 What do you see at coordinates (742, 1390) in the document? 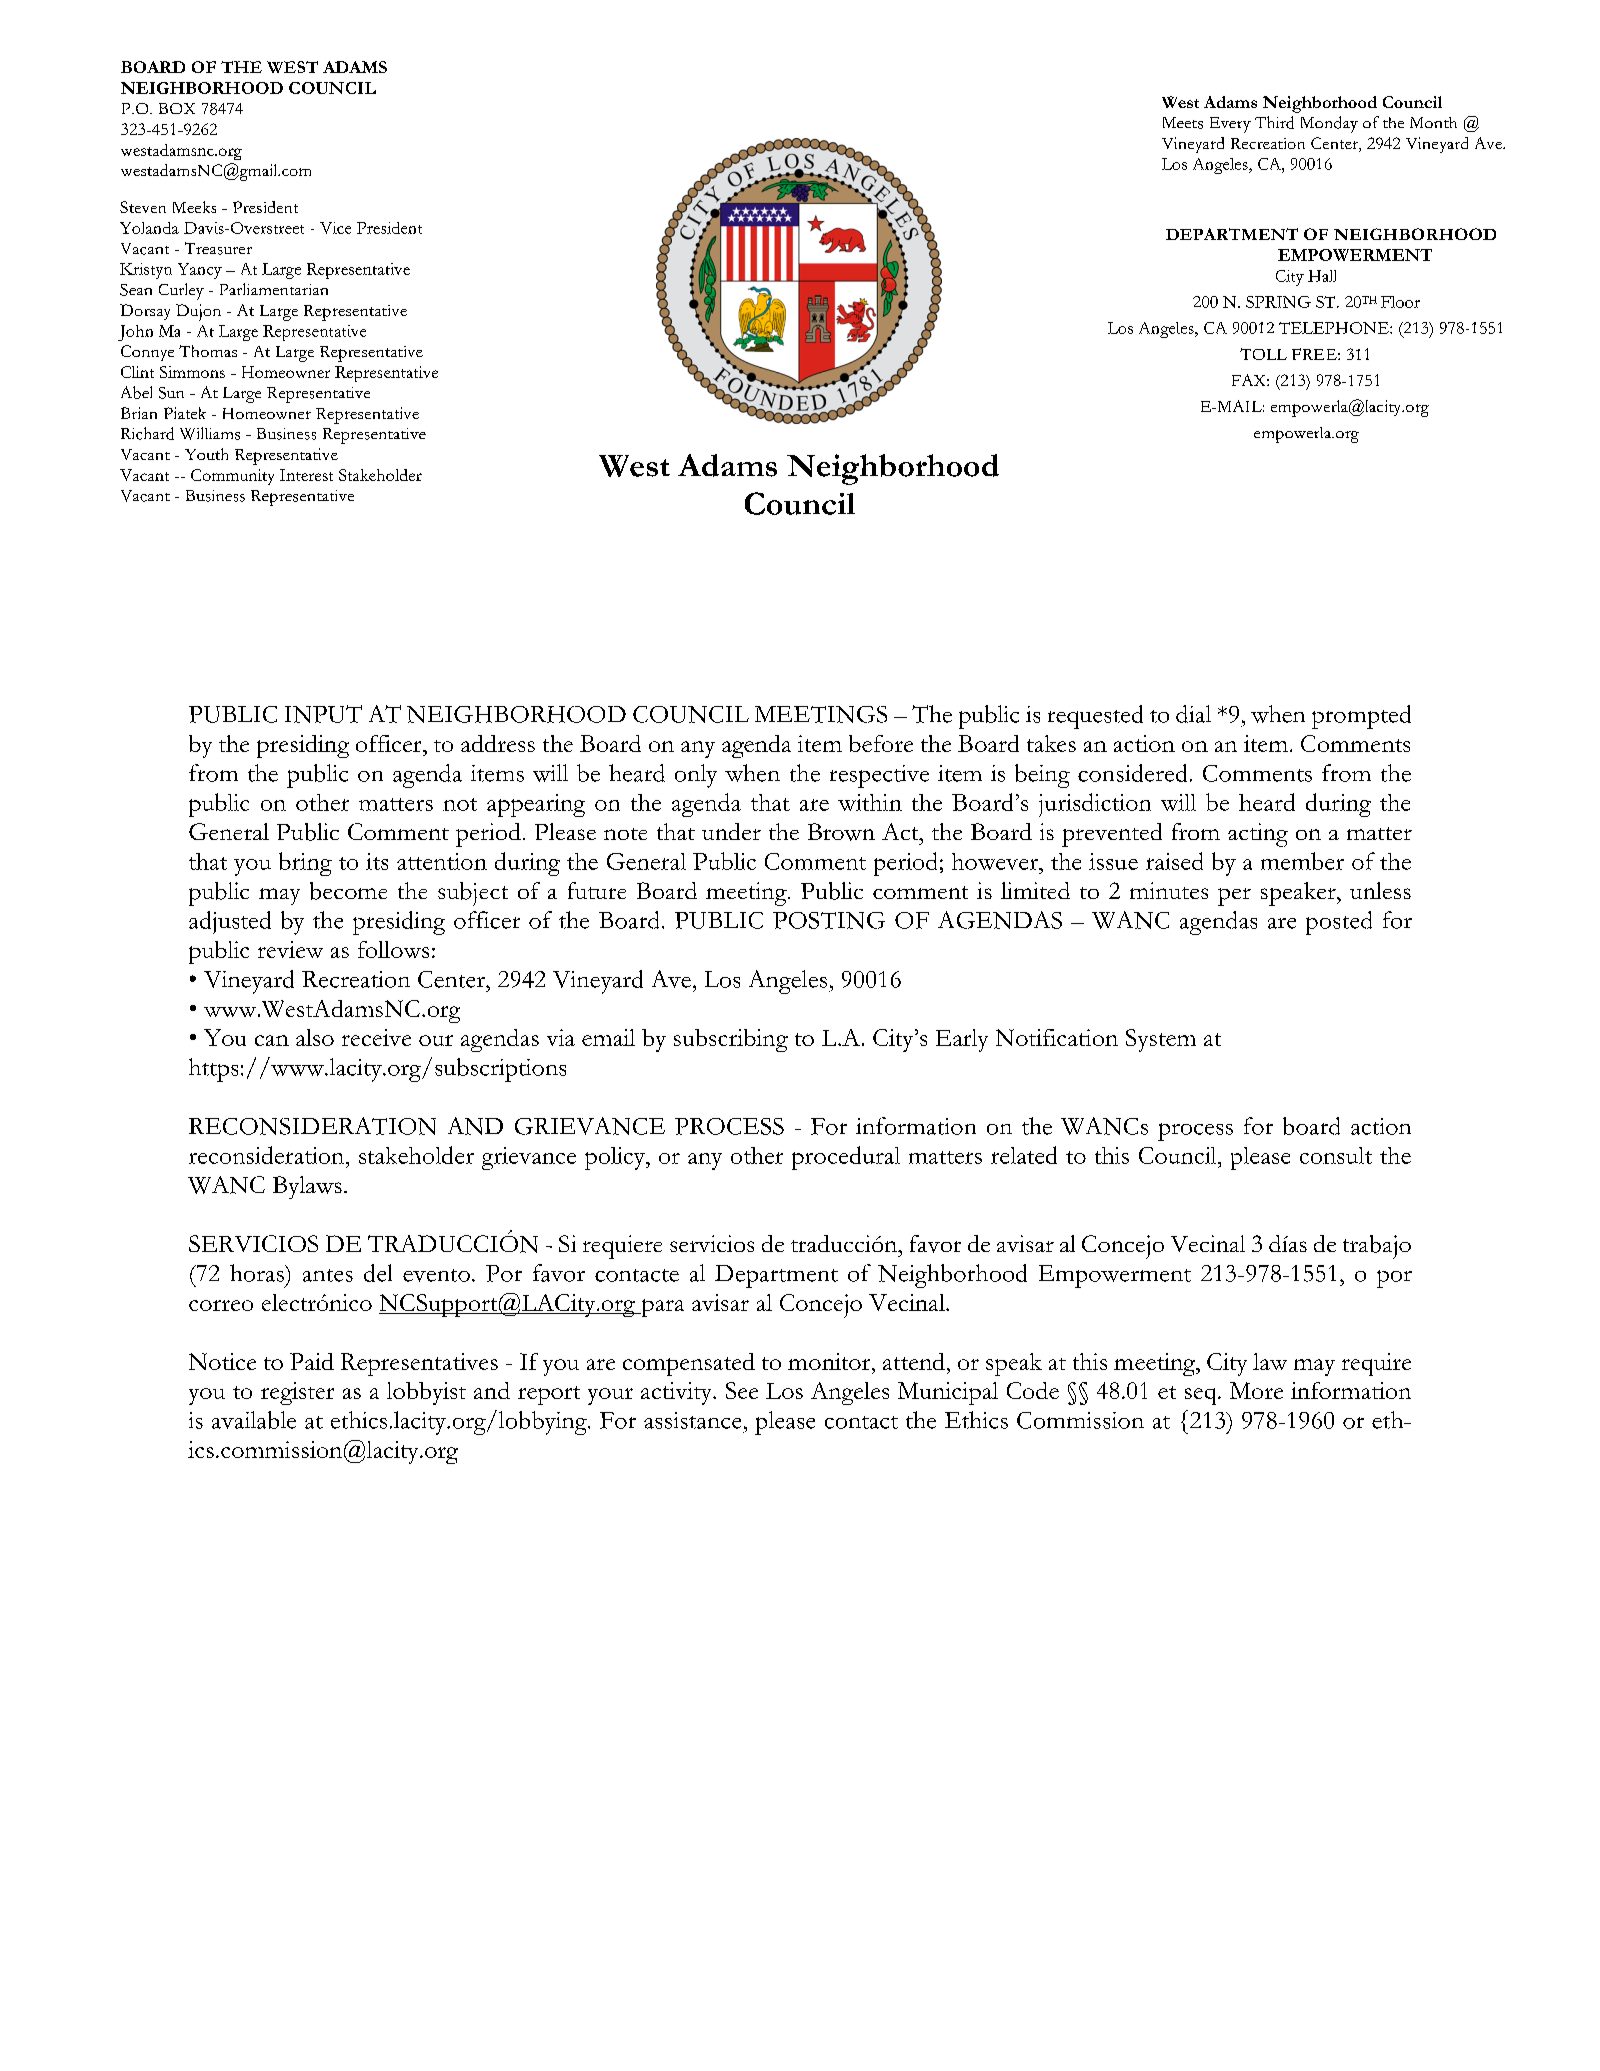
I see `See` at bounding box center [742, 1390].
